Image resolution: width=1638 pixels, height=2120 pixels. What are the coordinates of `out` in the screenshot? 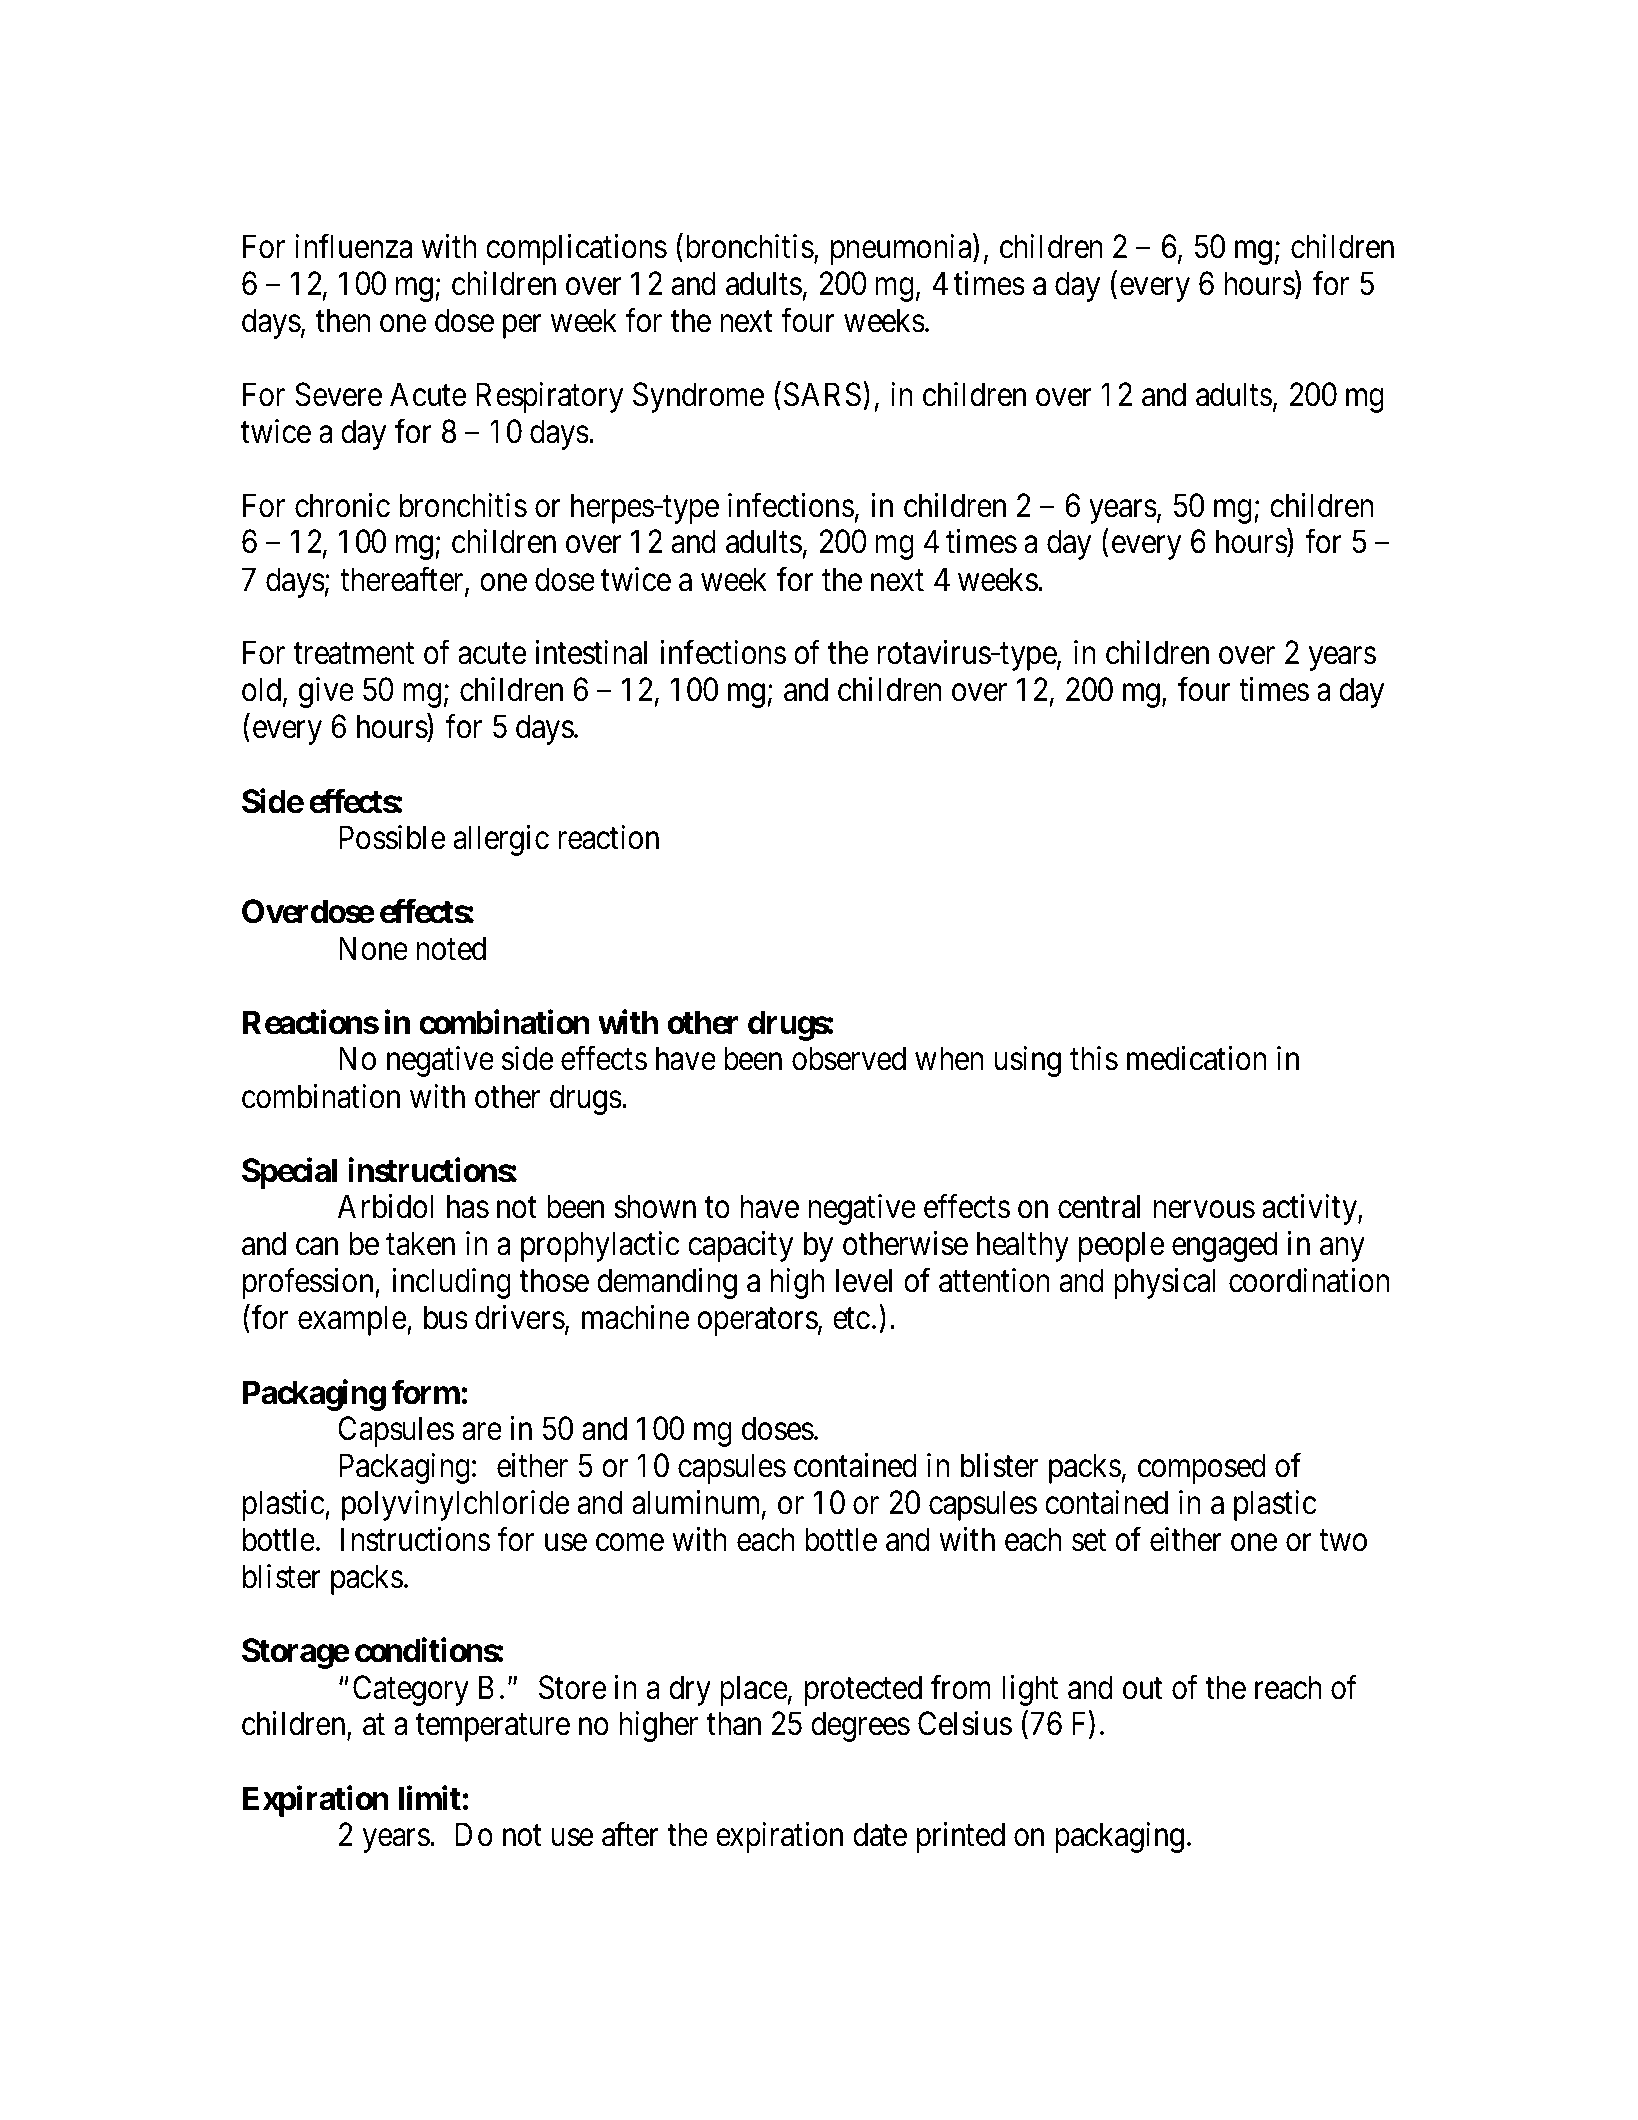 It's located at (1142, 1689).
